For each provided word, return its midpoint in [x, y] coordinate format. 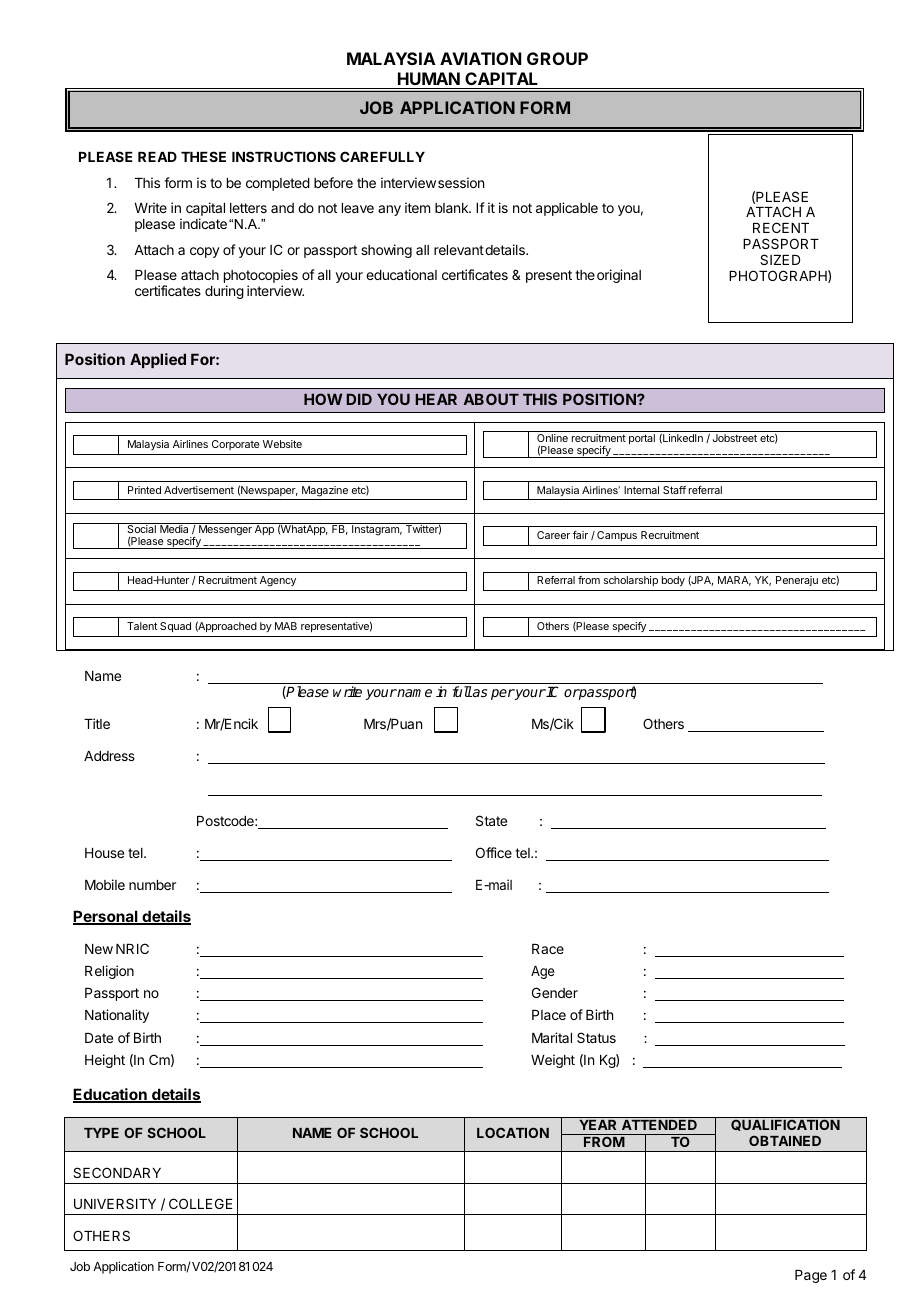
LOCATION [513, 1132]
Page [811, 1276]
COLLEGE [201, 1203]
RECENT [781, 227]
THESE [203, 156]
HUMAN [429, 78]
